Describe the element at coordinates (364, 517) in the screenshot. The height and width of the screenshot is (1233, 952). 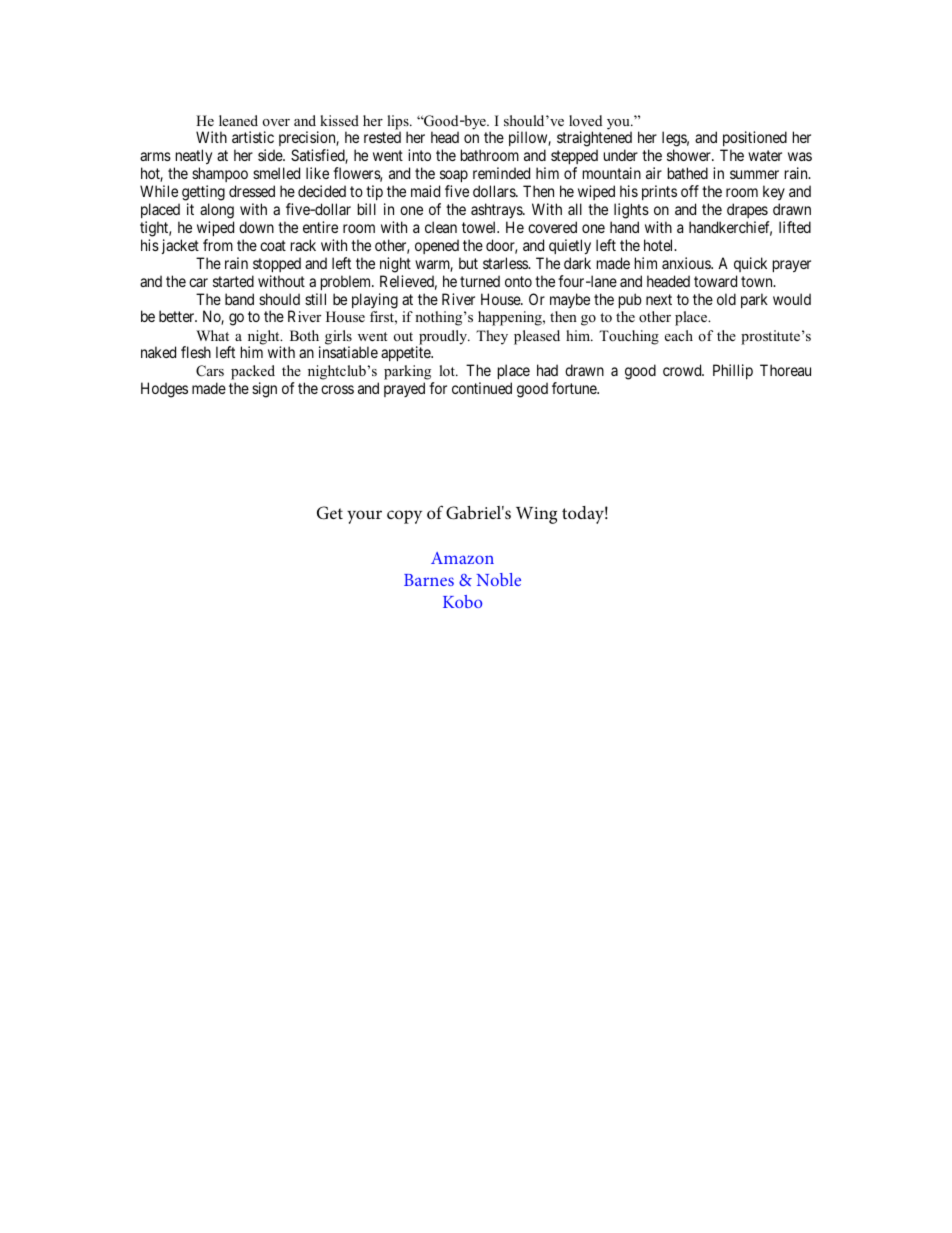
I see `your` at that location.
